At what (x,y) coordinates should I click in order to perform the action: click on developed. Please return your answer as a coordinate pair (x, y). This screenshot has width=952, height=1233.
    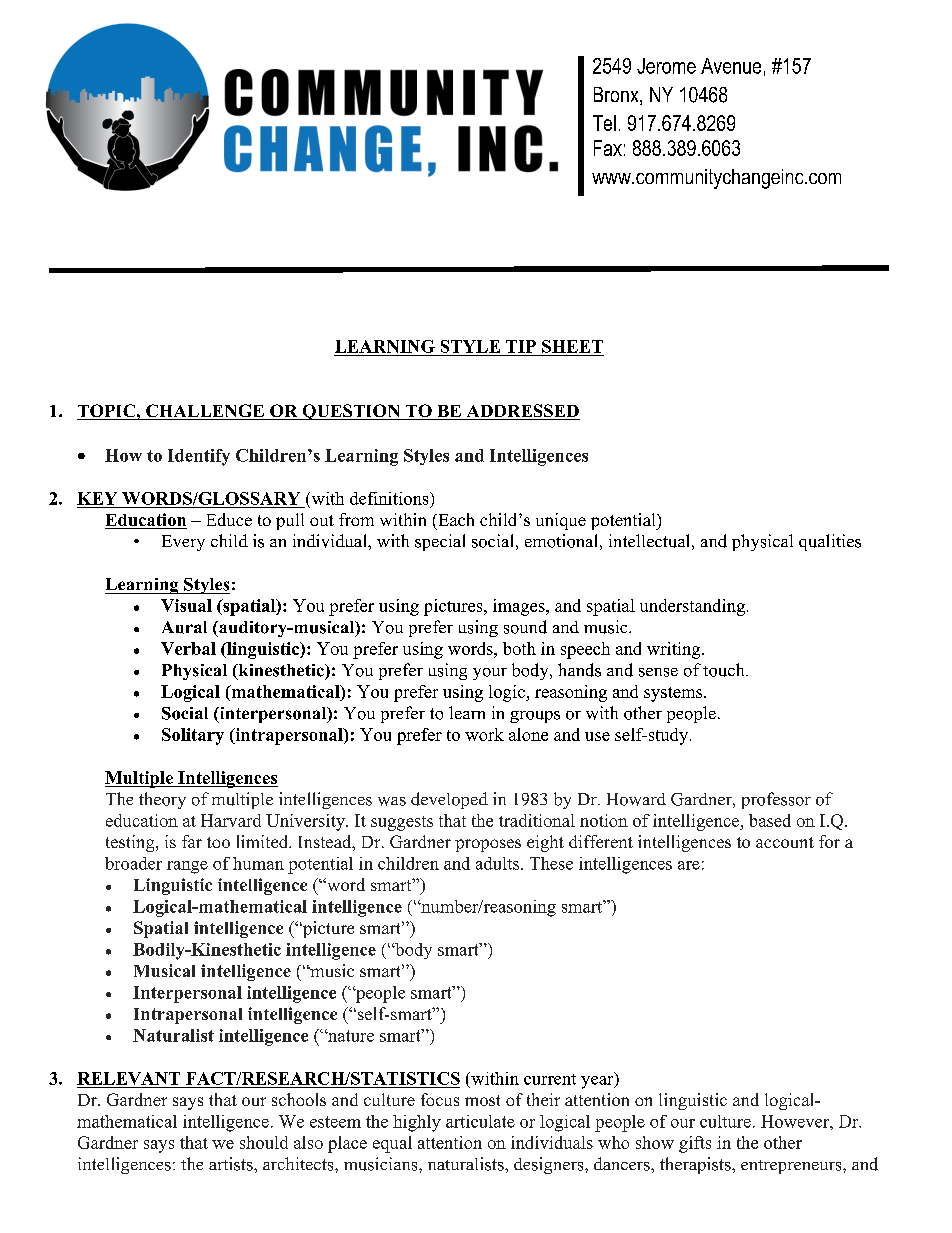
    Looking at the image, I should click on (449, 800).
